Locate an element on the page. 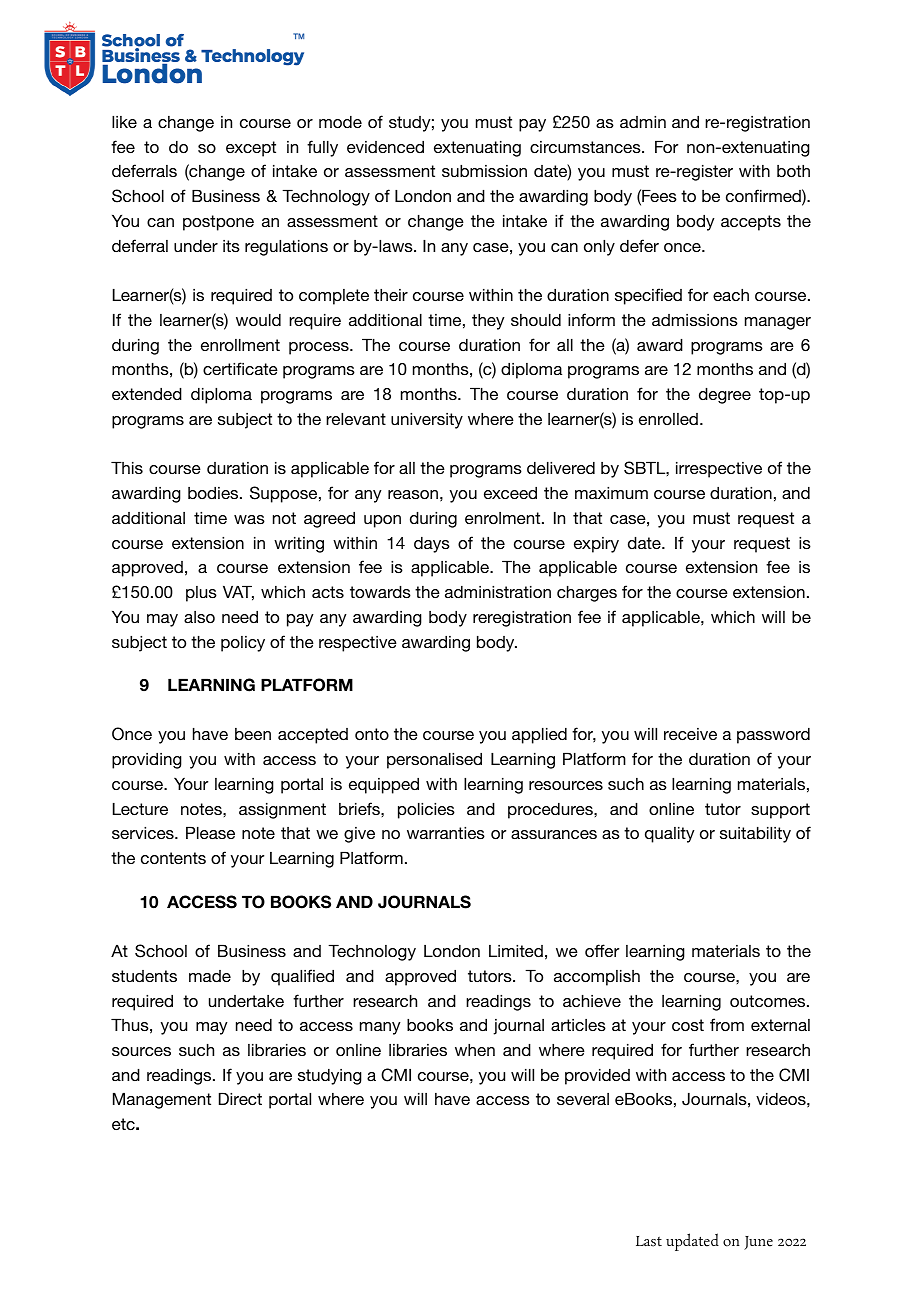 The image size is (924, 1307). Please is located at coordinates (210, 833).
